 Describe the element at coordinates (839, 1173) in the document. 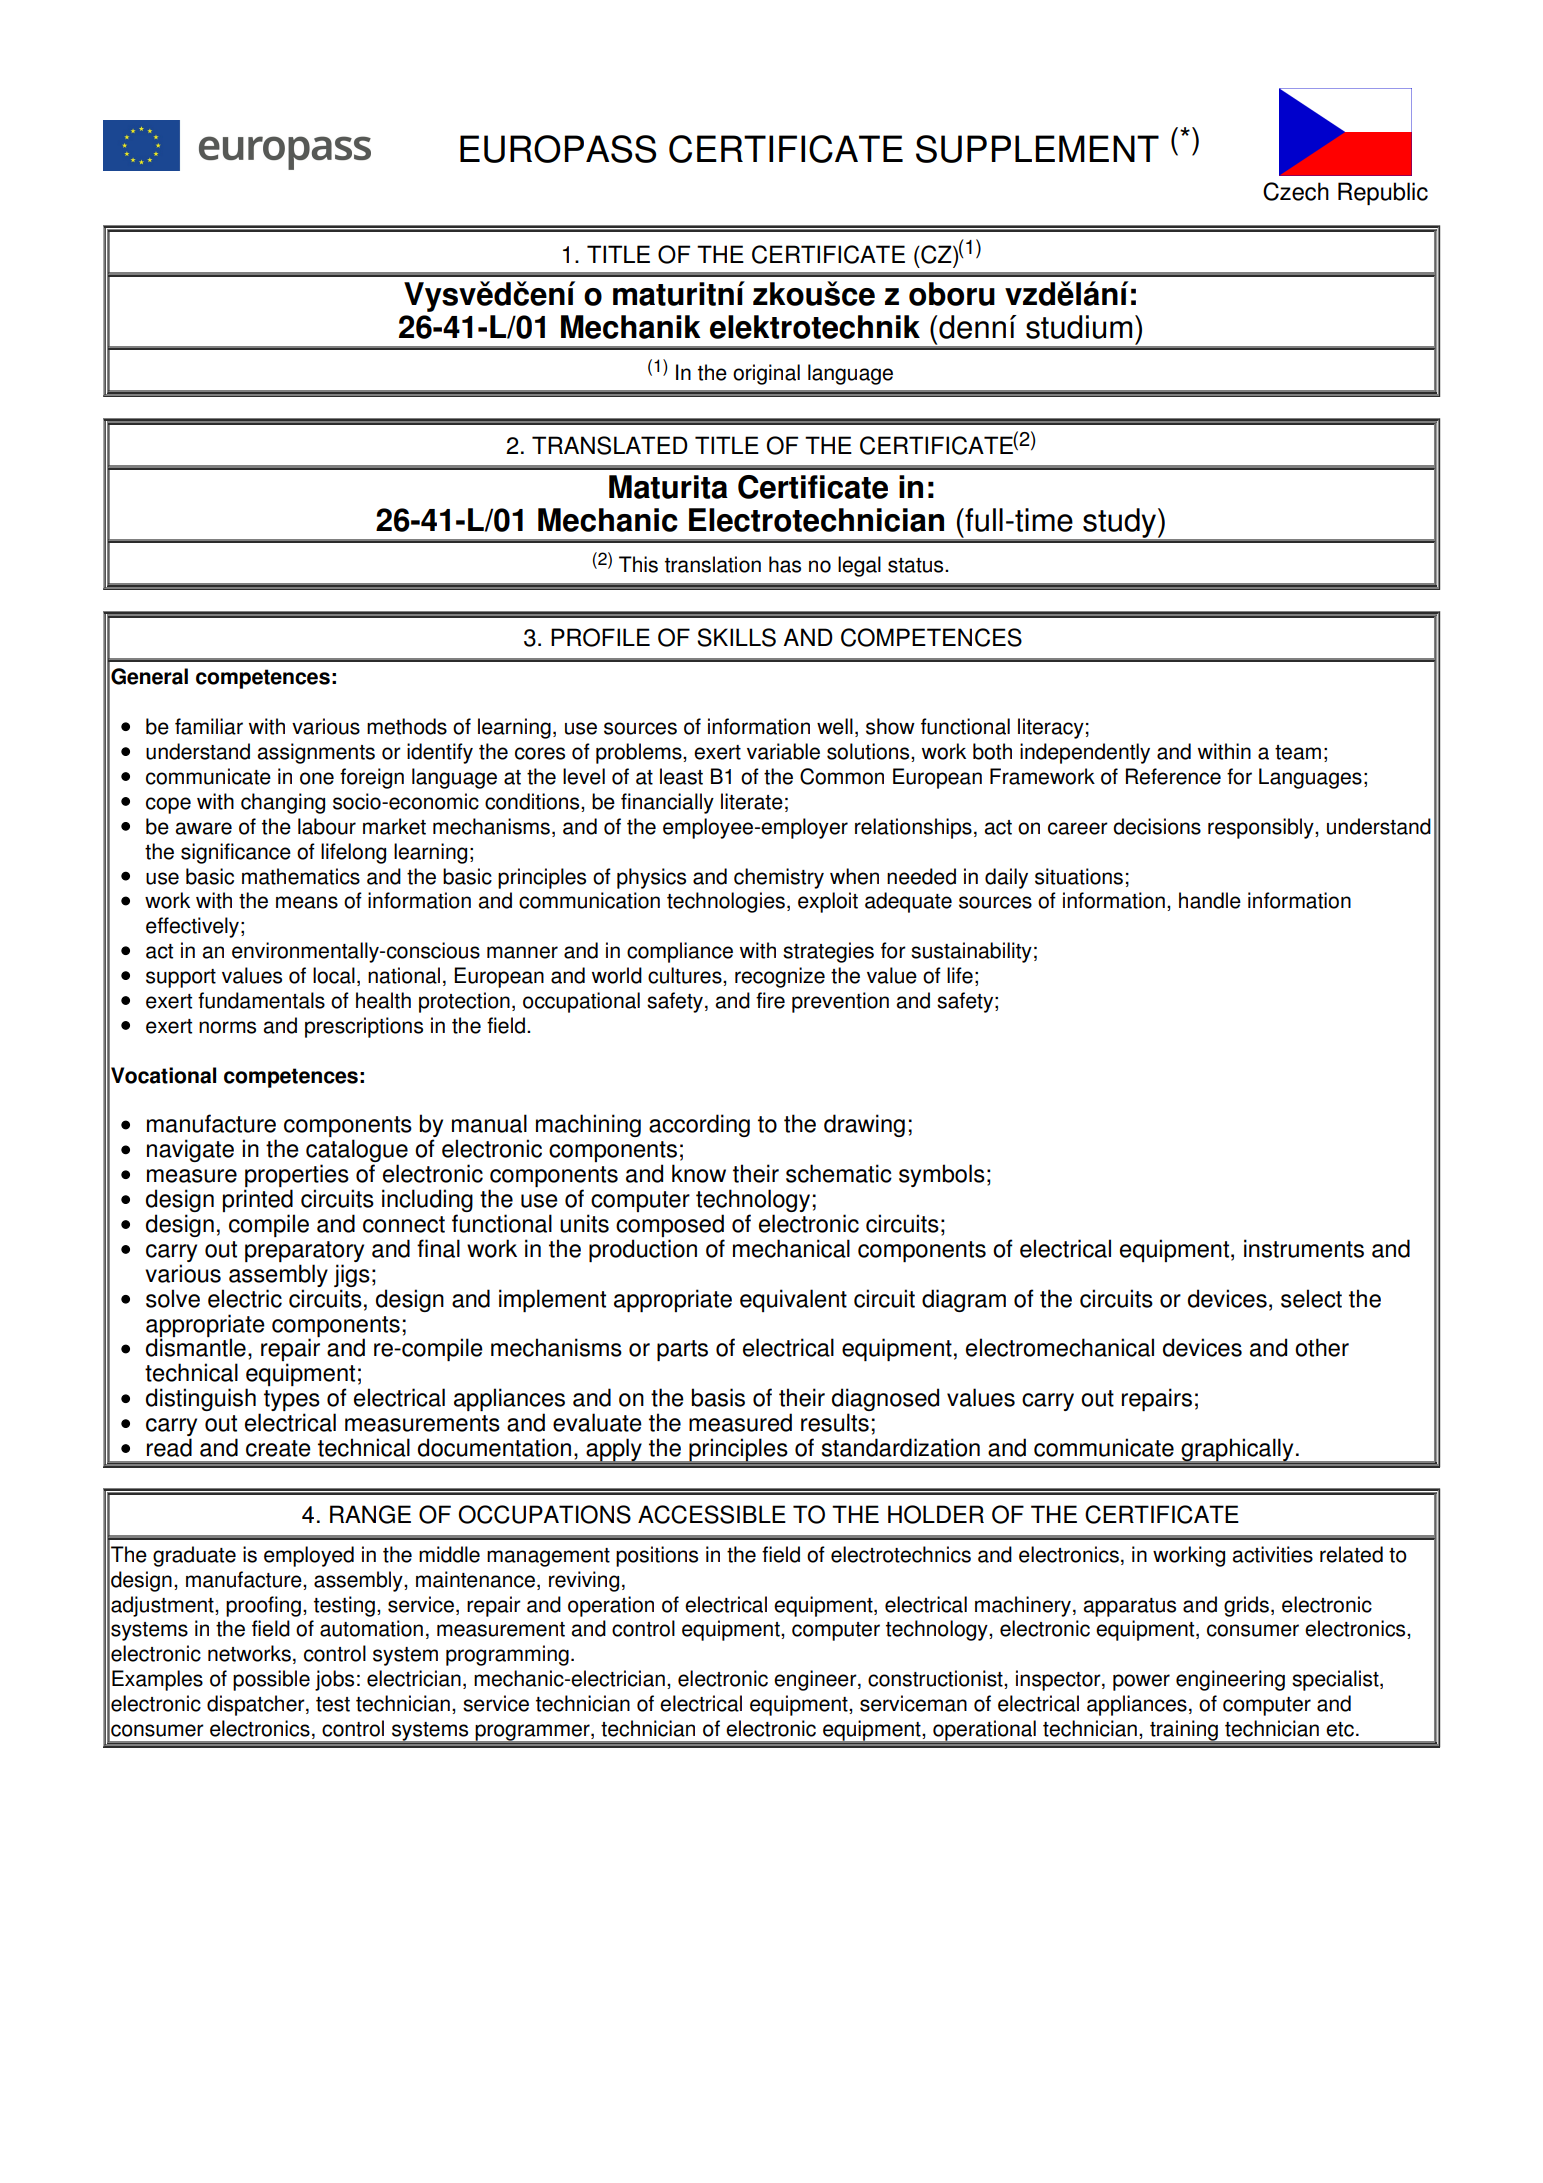

I see `schematic` at that location.
